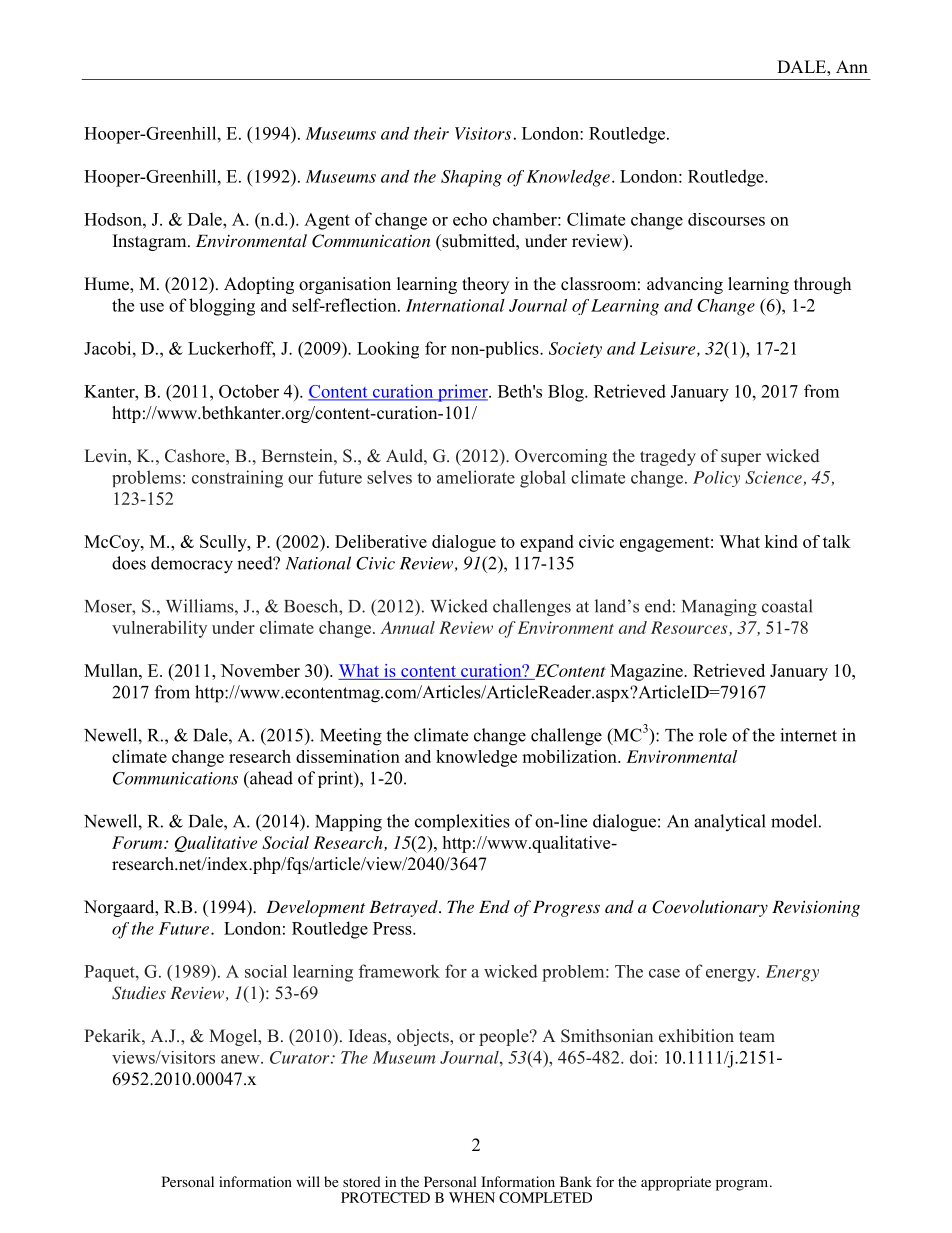 The image size is (952, 1233). I want to click on Shaping, so click(471, 178).
